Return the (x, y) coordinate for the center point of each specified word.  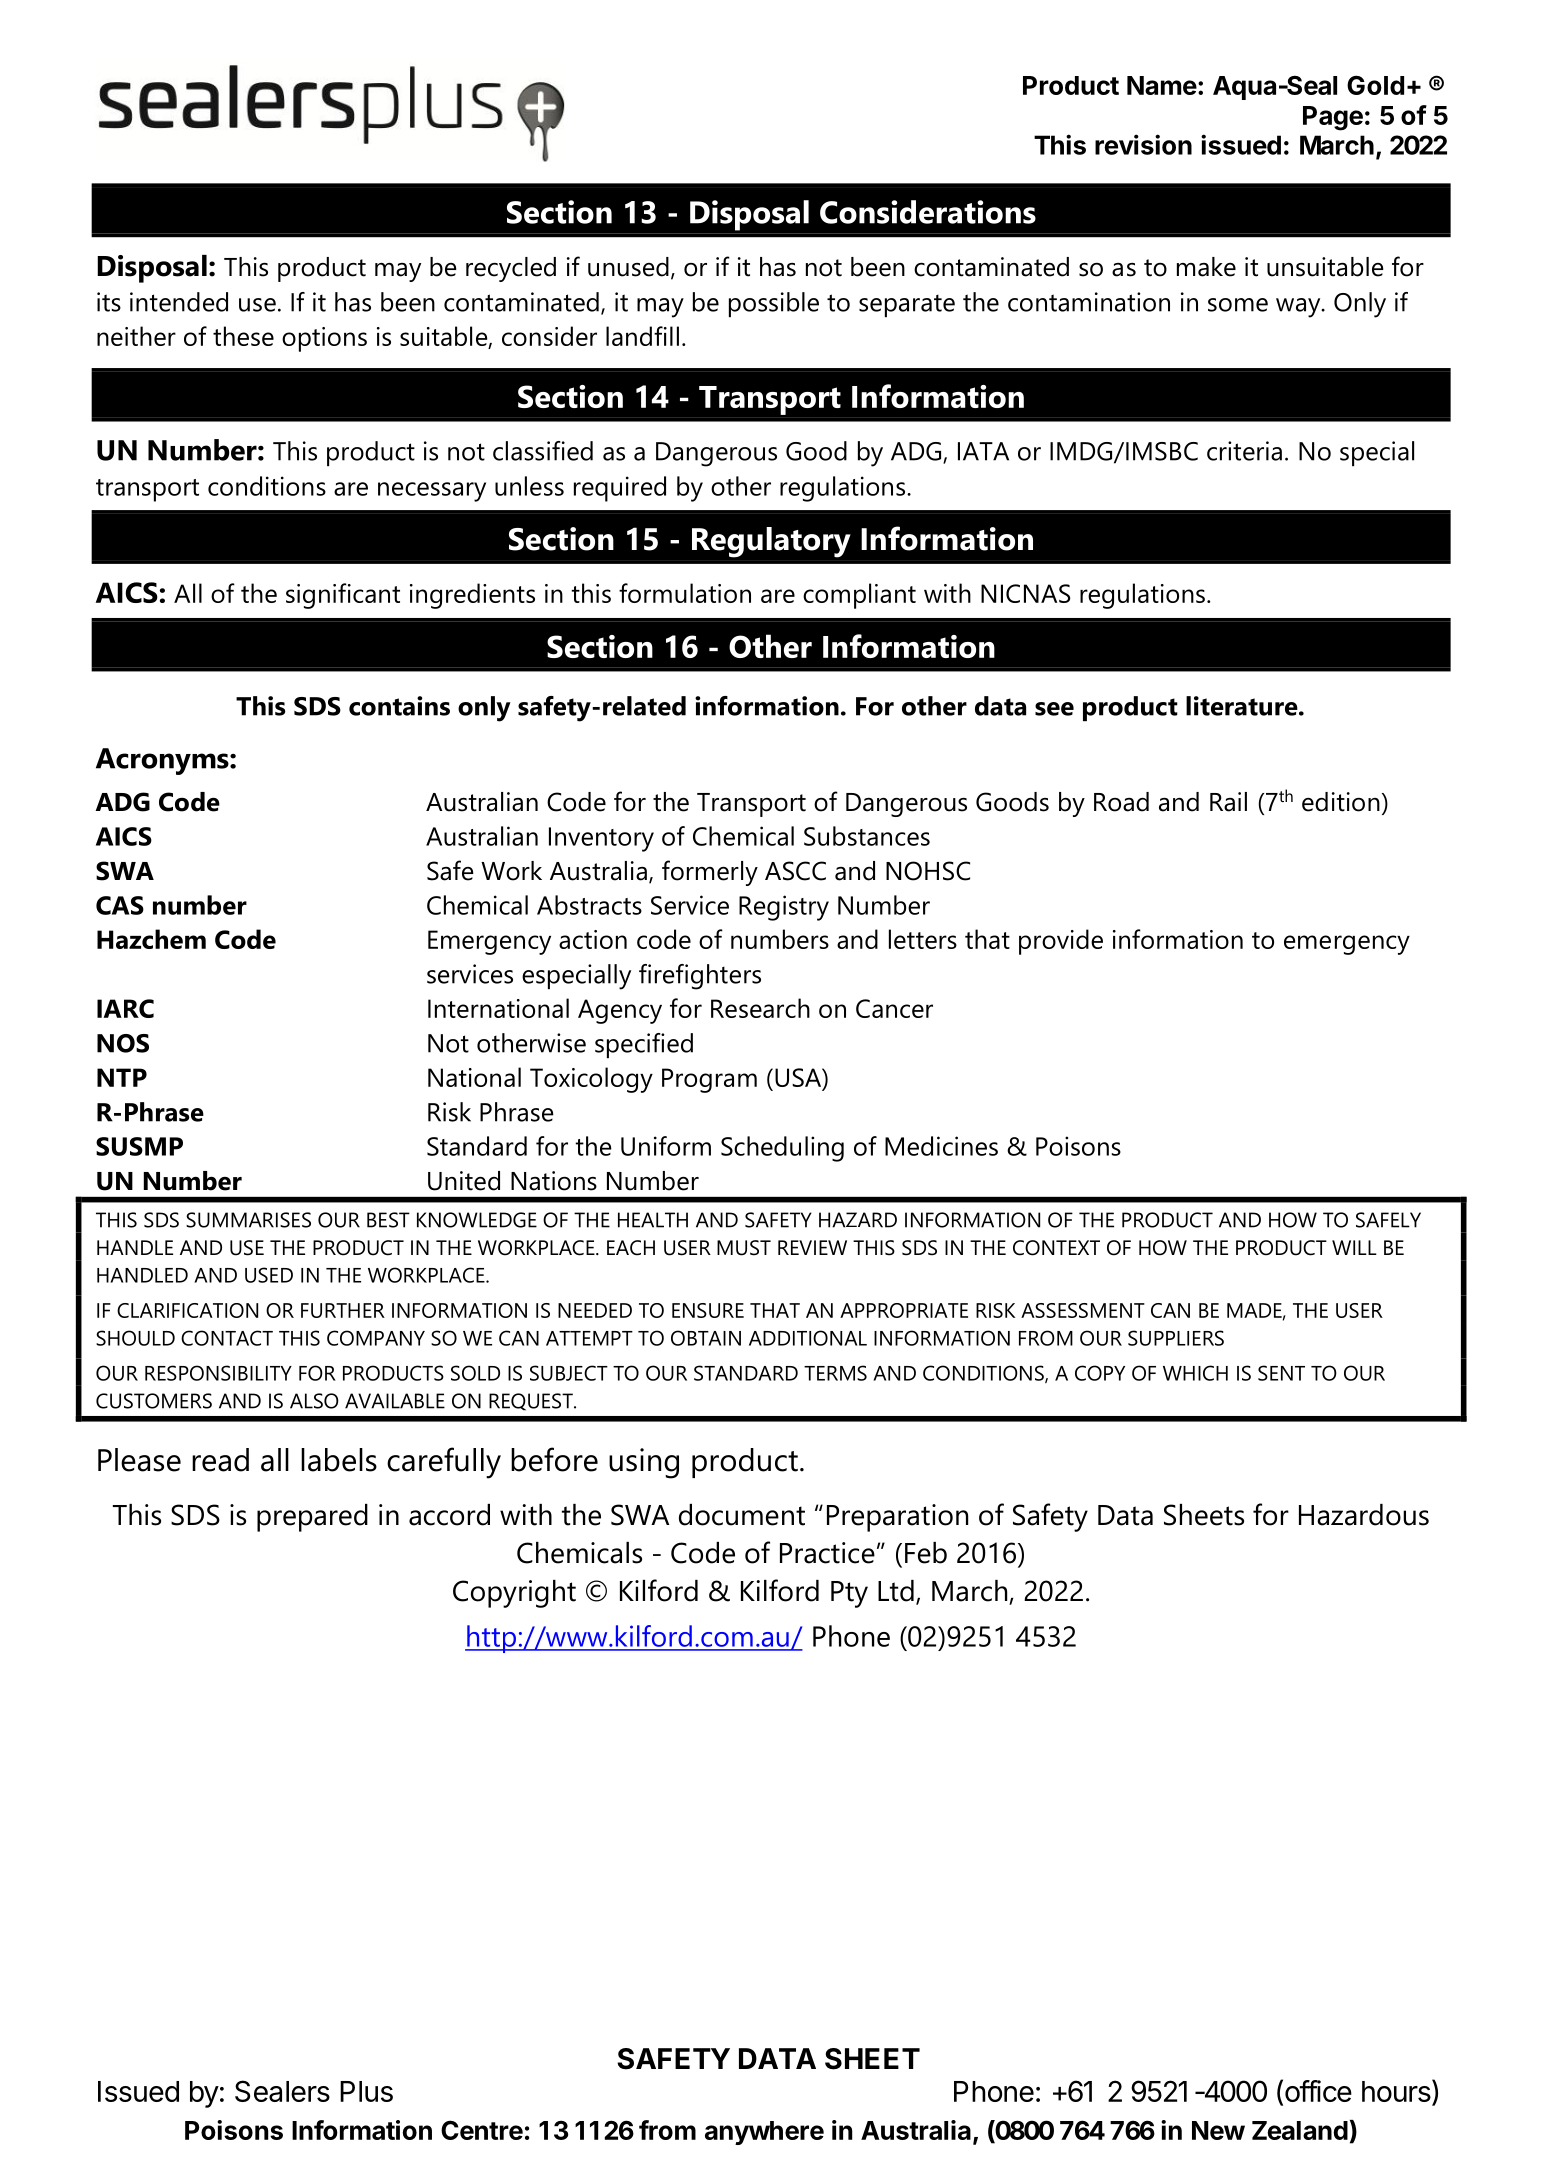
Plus (366, 2091)
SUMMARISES (248, 1220)
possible (774, 304)
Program (709, 1080)
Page (1333, 118)
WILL (1354, 1247)
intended (179, 302)
